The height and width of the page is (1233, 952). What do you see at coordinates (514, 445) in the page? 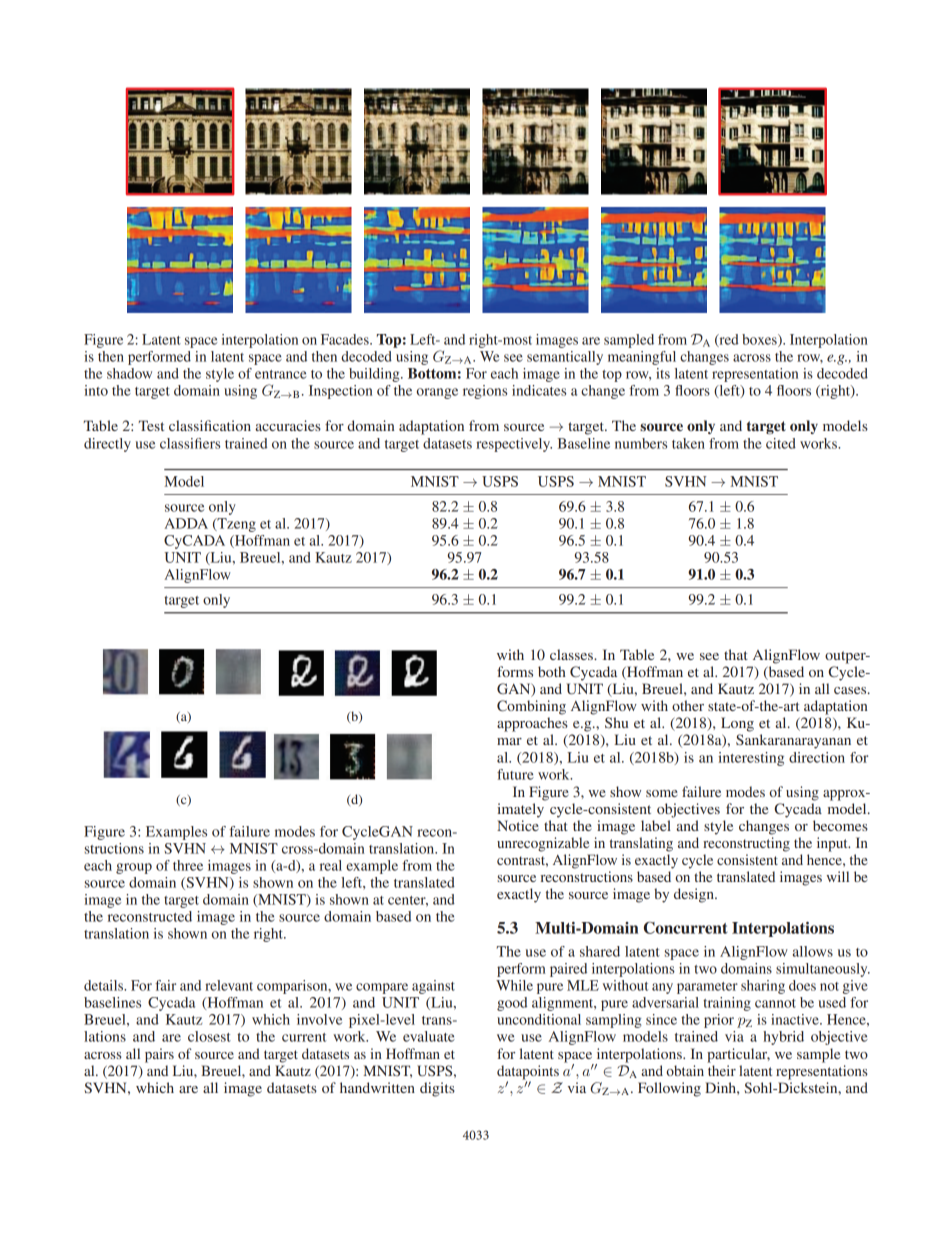
I see `respectively` at bounding box center [514, 445].
